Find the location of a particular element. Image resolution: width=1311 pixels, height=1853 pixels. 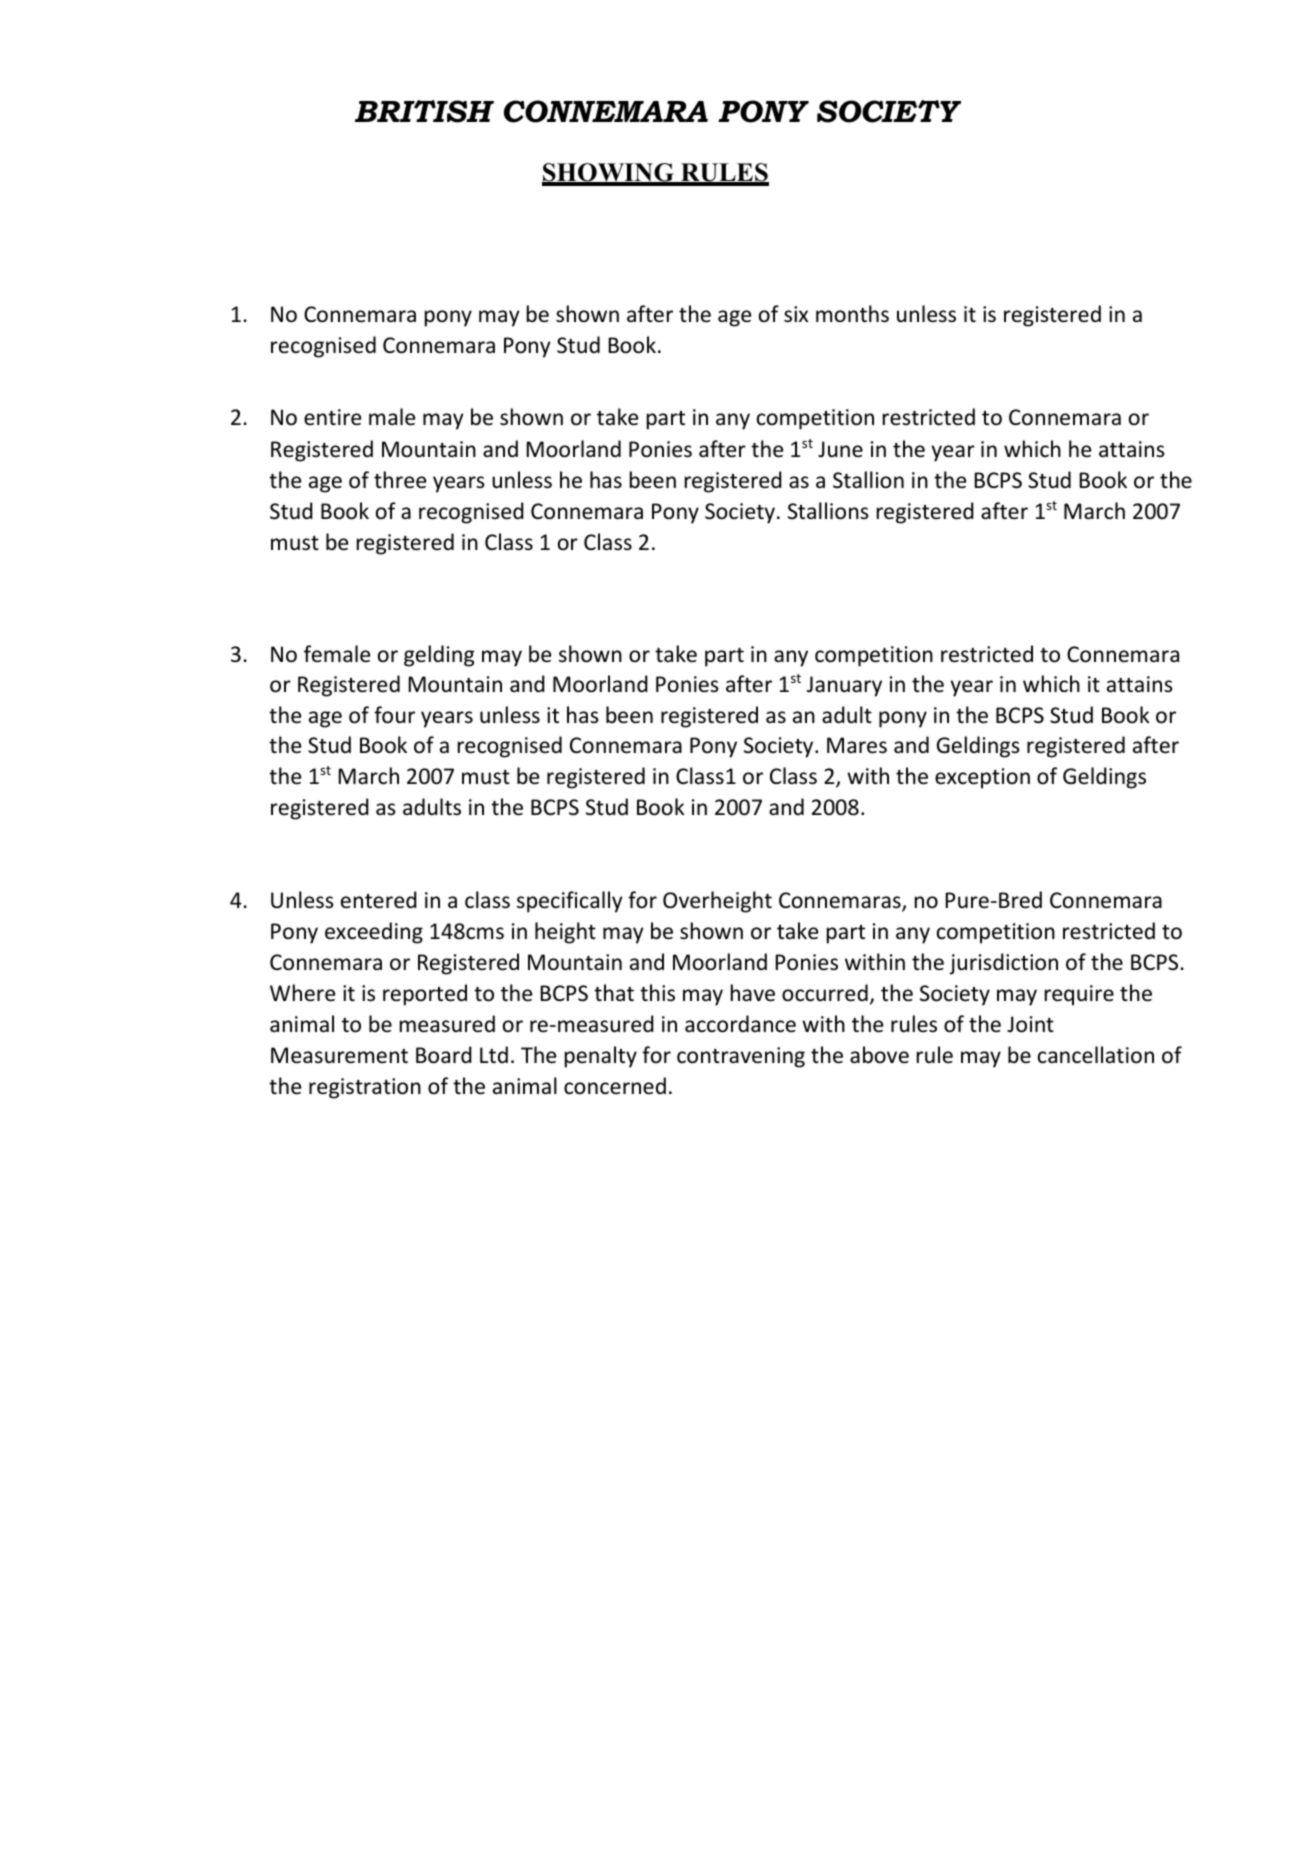

BRITISH is located at coordinates (424, 111).
